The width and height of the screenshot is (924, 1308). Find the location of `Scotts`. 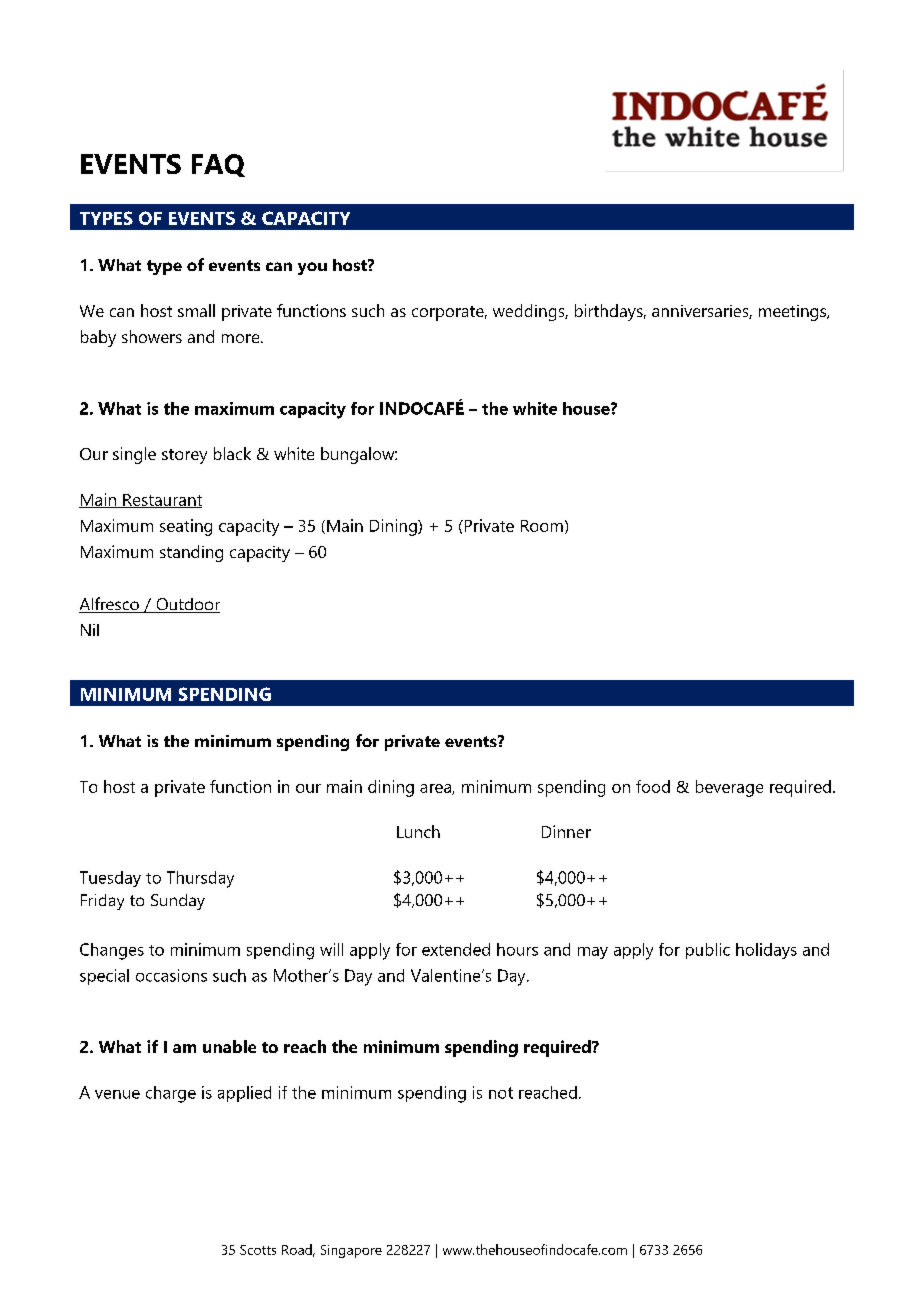

Scotts is located at coordinates (258, 1250).
